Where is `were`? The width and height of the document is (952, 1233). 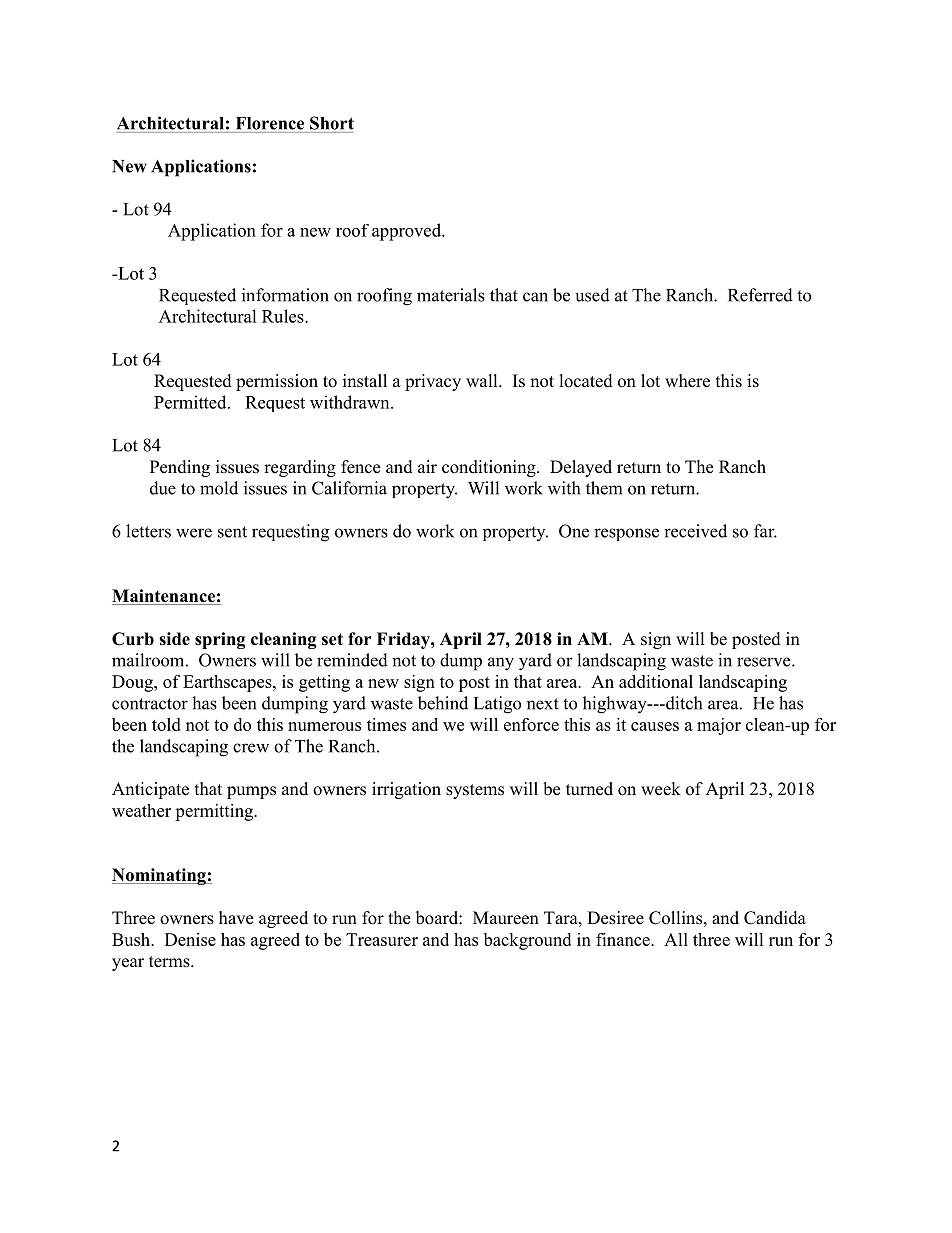
were is located at coordinates (194, 533).
